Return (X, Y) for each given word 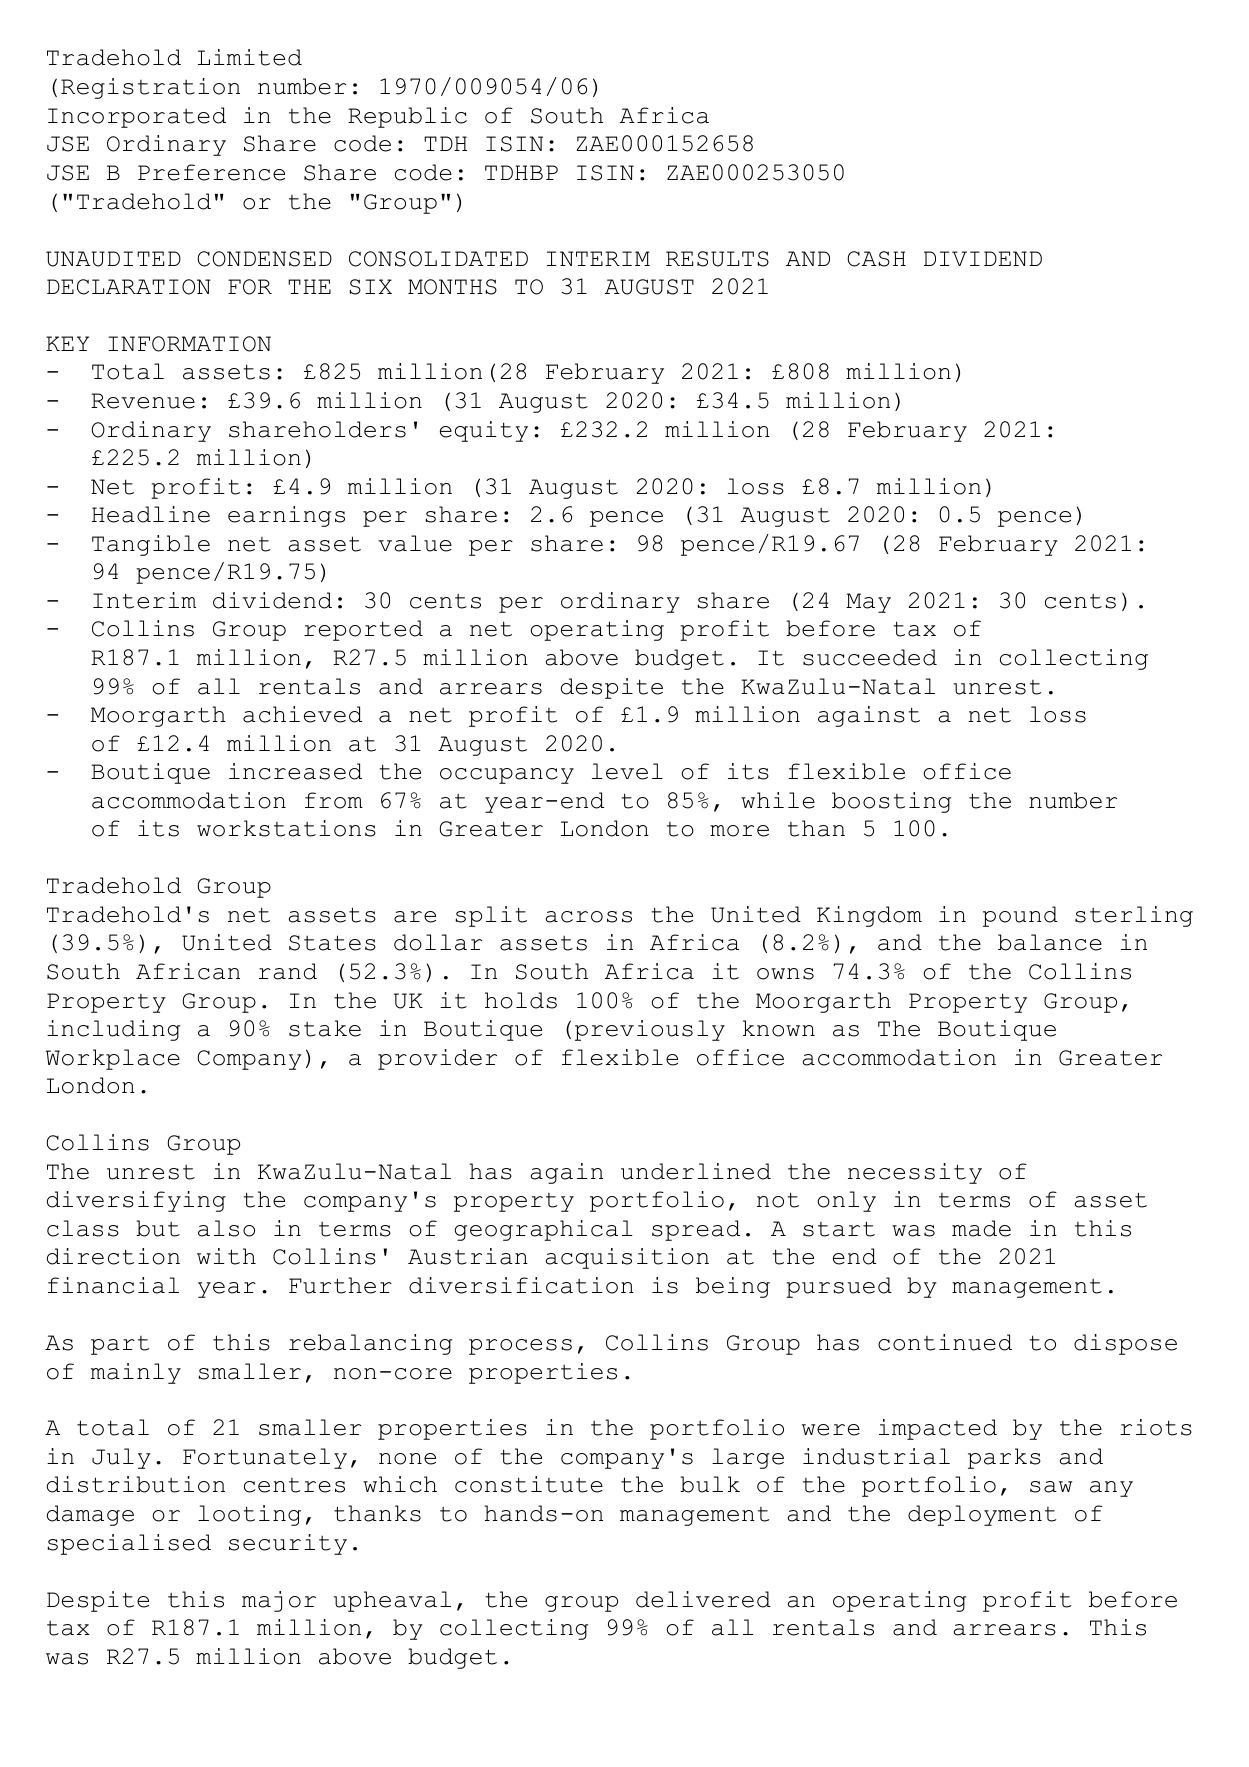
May (868, 603)
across (589, 917)
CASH (877, 259)
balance (1050, 942)
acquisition (627, 1258)
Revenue (143, 401)
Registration (150, 88)
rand (288, 971)
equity (484, 431)
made (981, 1228)
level (627, 771)
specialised (129, 1544)
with (226, 1256)
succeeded (870, 657)
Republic (407, 117)
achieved (302, 714)
